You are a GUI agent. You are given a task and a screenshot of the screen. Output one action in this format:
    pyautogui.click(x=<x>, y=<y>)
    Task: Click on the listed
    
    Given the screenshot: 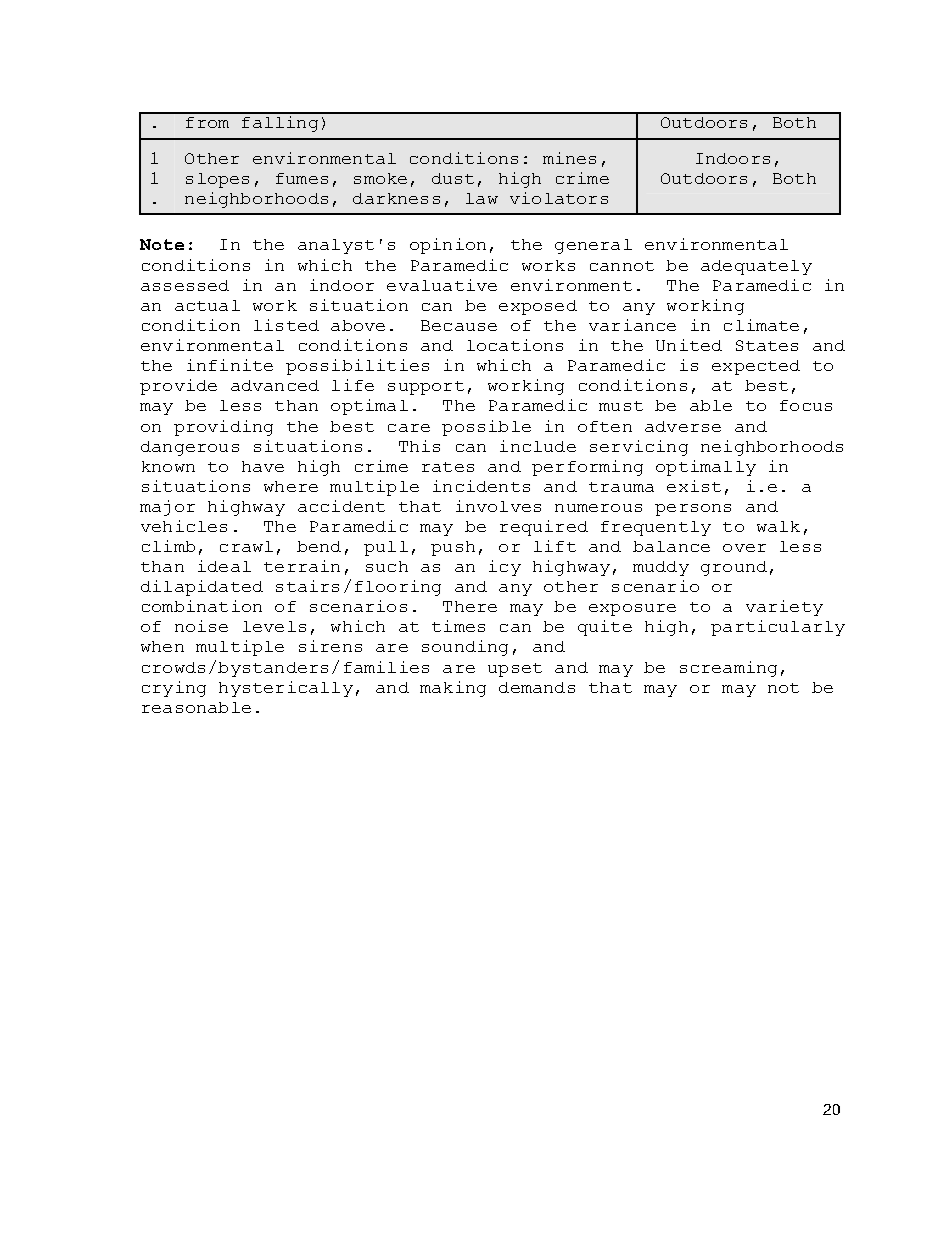 What is the action you would take?
    pyautogui.click(x=286, y=325)
